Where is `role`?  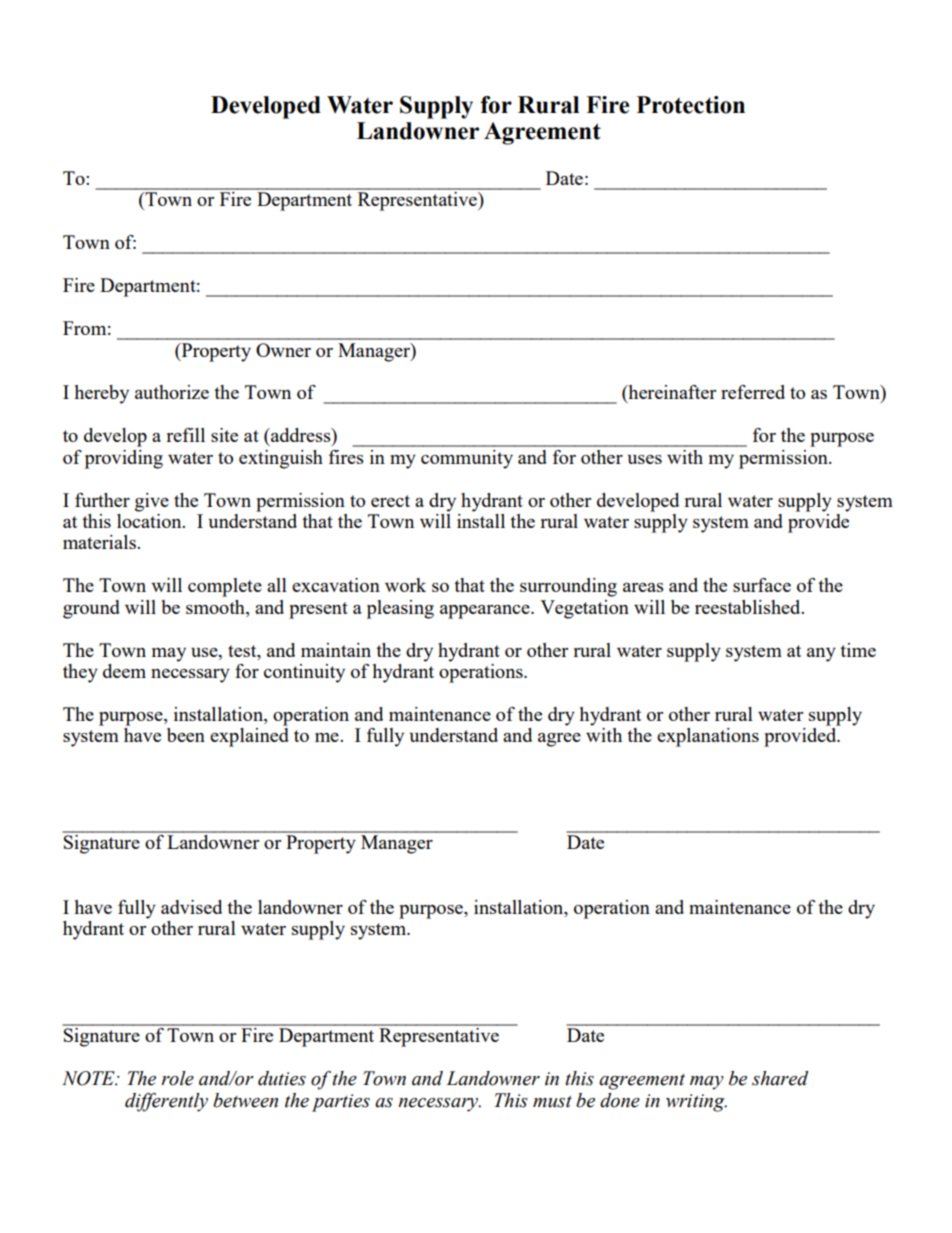
role is located at coordinates (177, 1078).
